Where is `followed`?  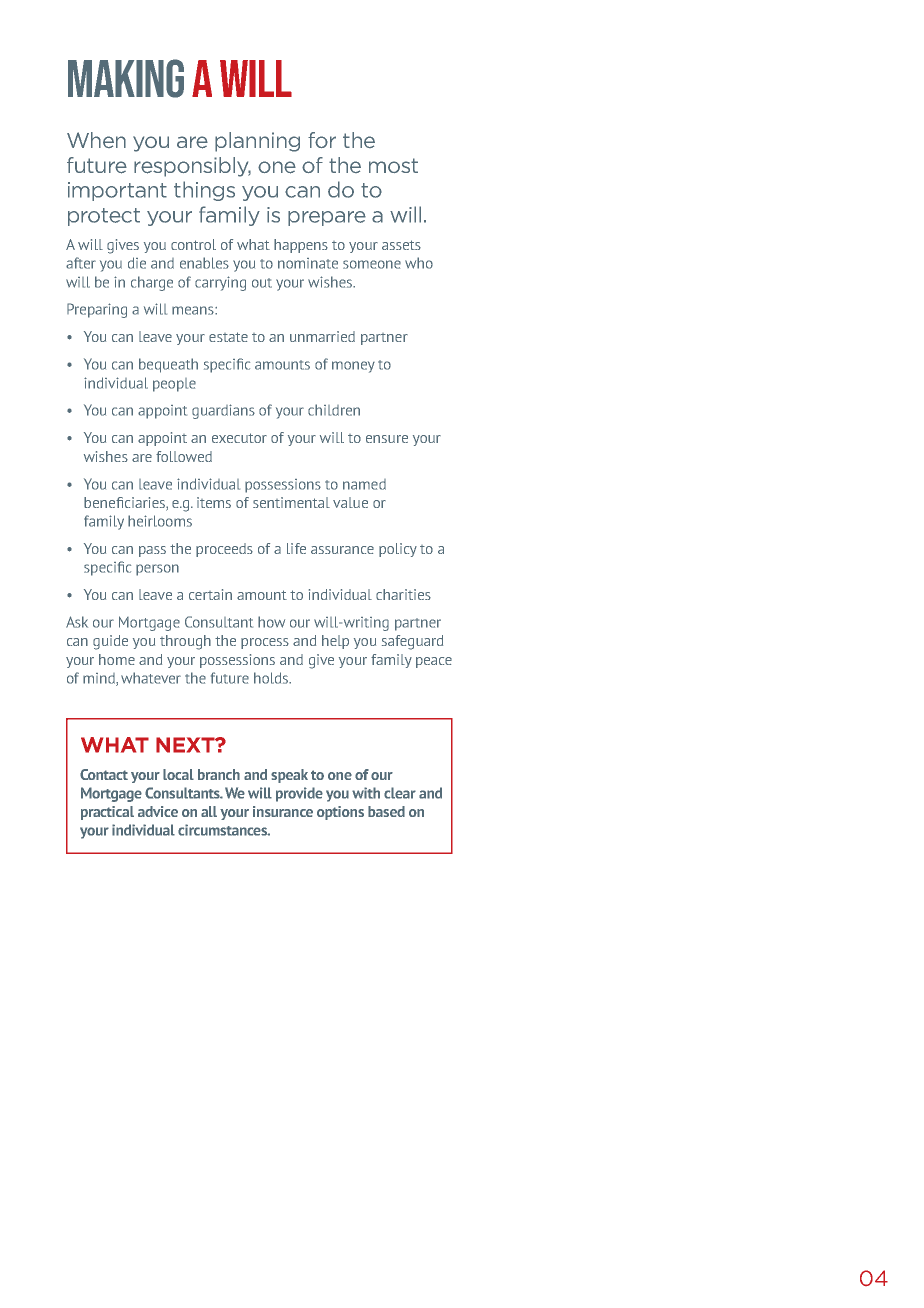
followed is located at coordinates (184, 456).
